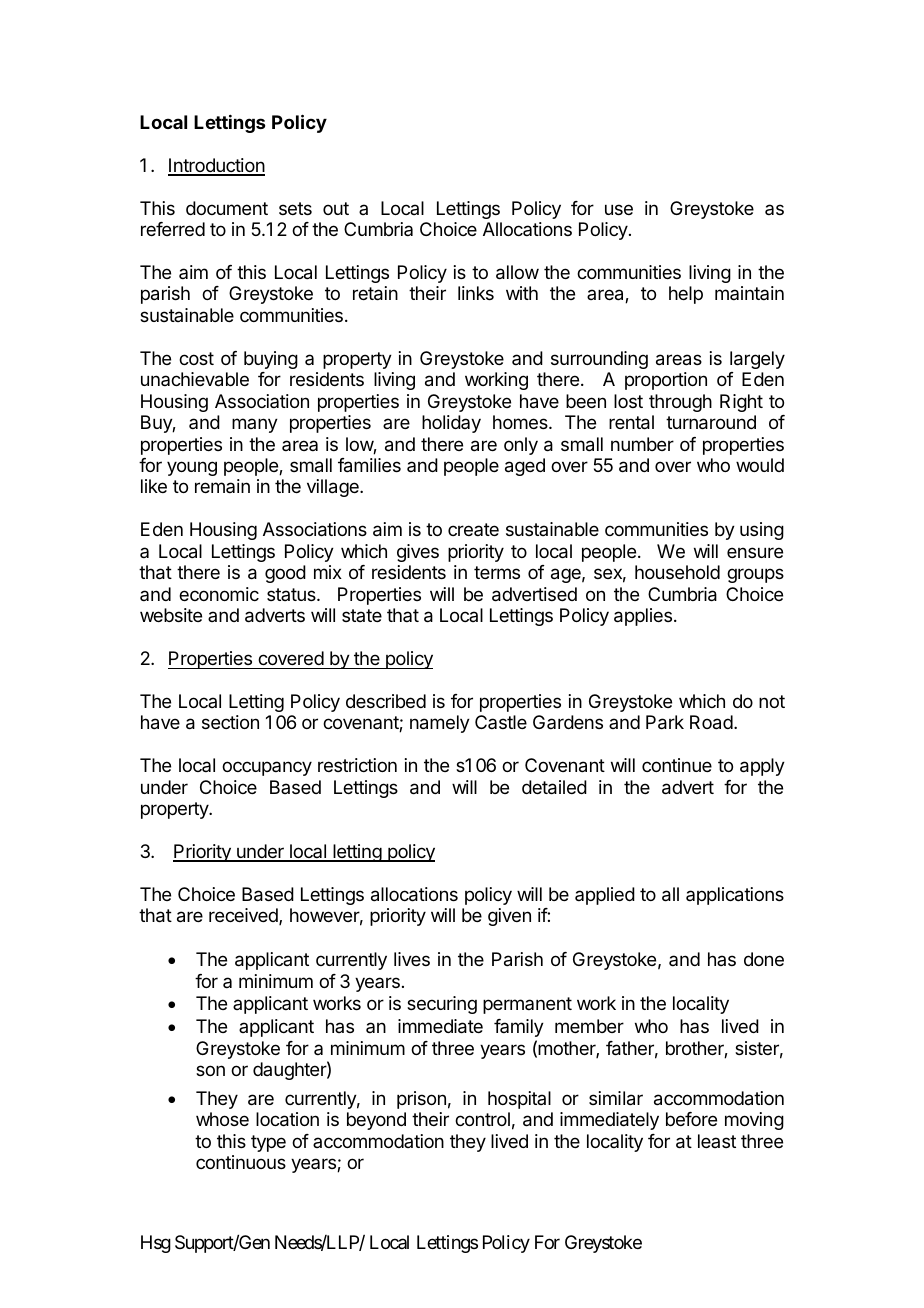 This screenshot has height=1308, width=924. I want to click on lives, so click(412, 959).
